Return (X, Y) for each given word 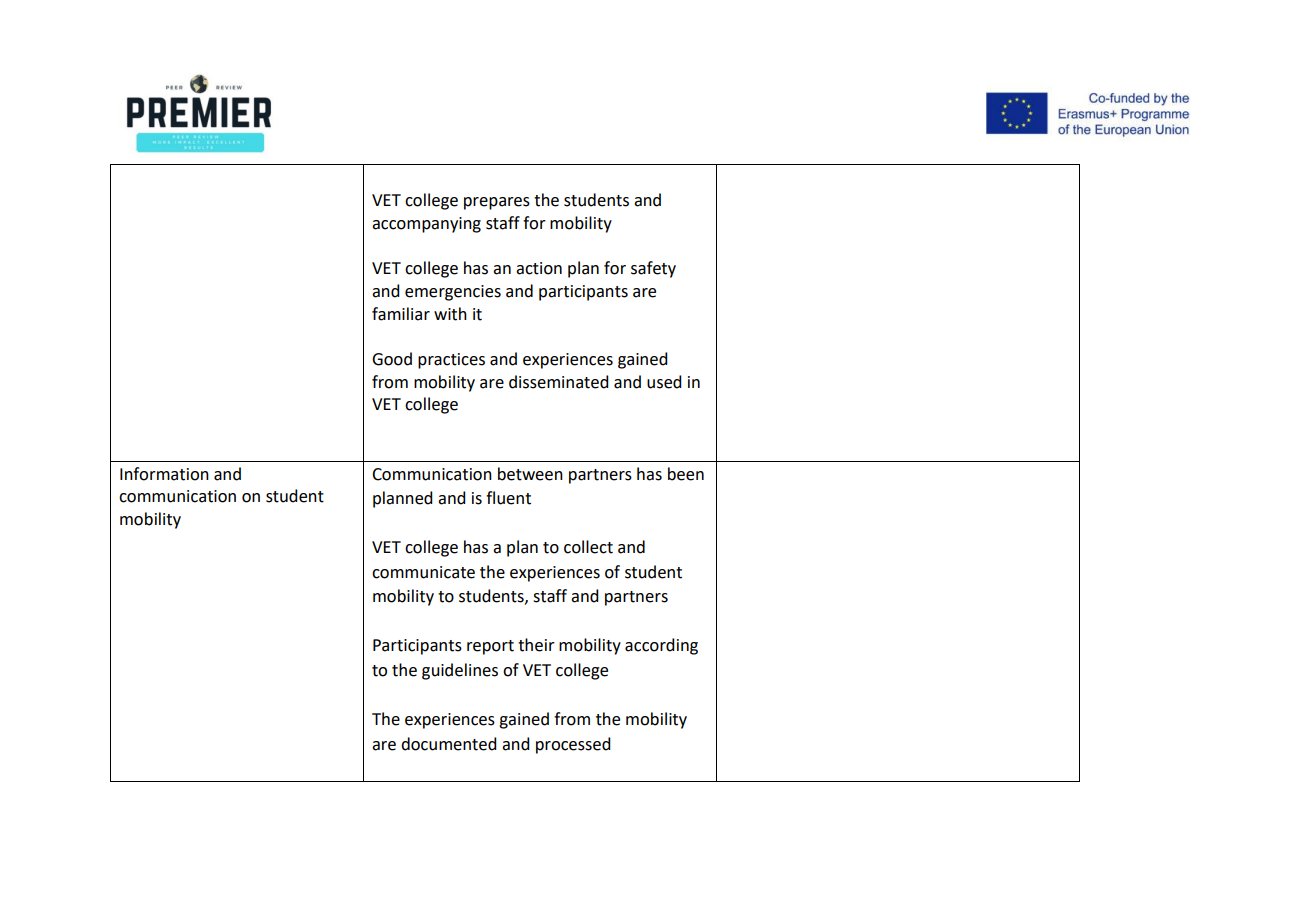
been (686, 474)
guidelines (460, 671)
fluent (508, 498)
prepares (497, 203)
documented (449, 744)
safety (653, 269)
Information (164, 474)
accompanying (426, 225)
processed (573, 745)
